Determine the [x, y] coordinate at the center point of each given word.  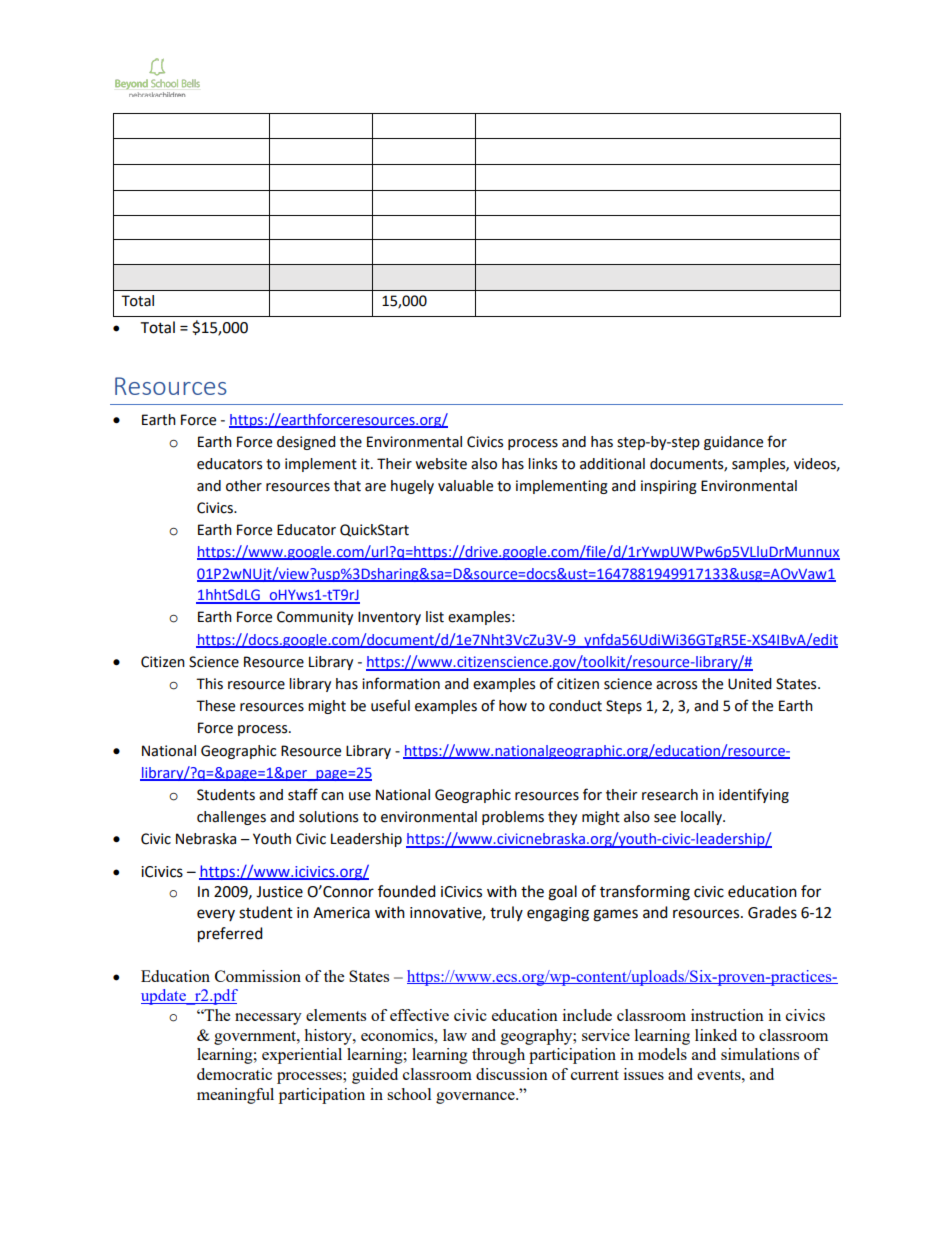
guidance [733, 443]
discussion [512, 1074]
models [662, 1054]
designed [306, 443]
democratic [234, 1074]
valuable [465, 486]
